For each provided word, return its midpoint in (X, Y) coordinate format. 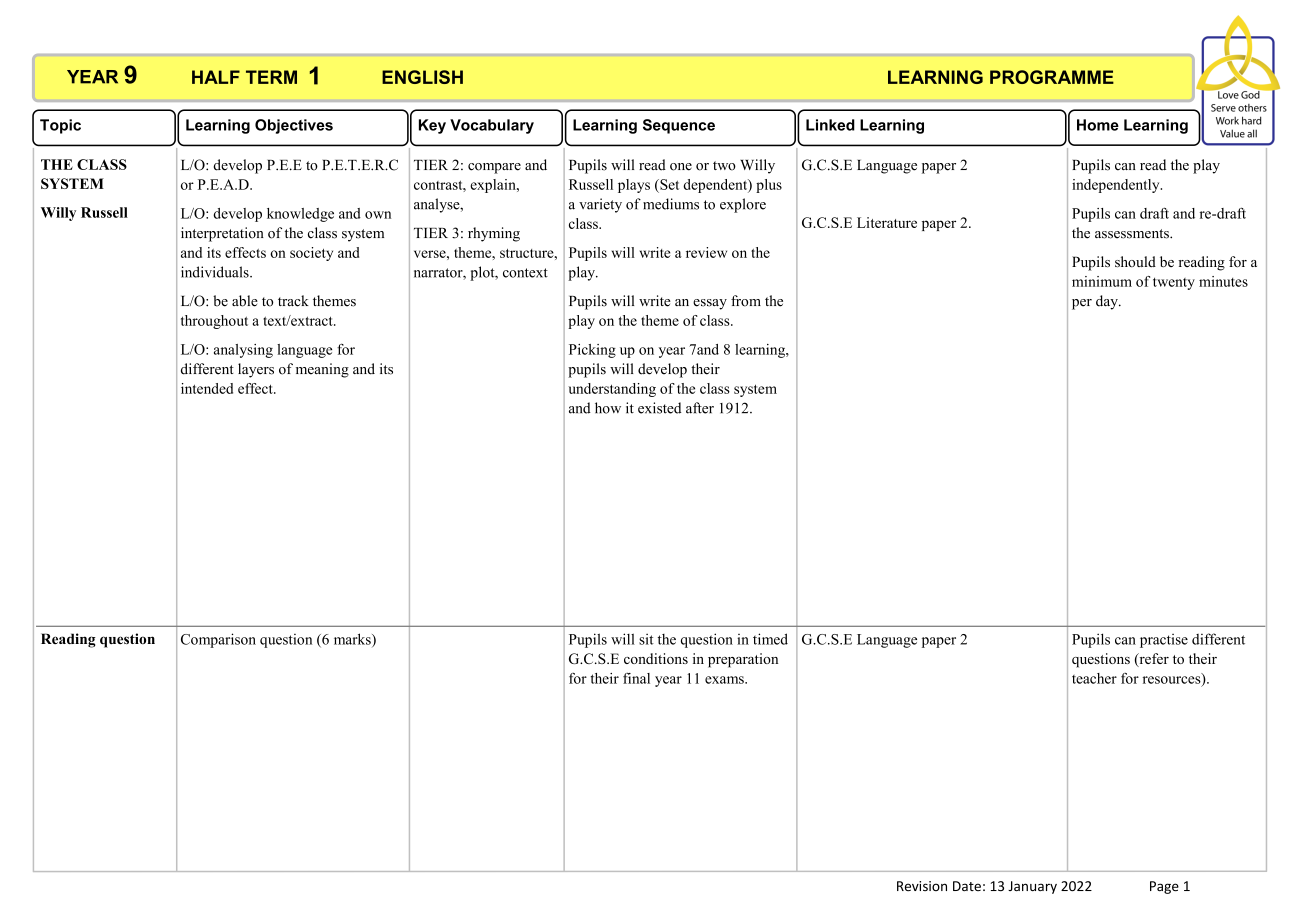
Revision (922, 886)
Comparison (218, 640)
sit (646, 639)
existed (659, 408)
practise (1164, 641)
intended (207, 388)
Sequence (679, 126)
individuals (216, 272)
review (706, 252)
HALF (216, 77)
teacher (1094, 678)
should (1135, 261)
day (1108, 302)
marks (353, 640)
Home (1098, 125)
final (636, 678)
